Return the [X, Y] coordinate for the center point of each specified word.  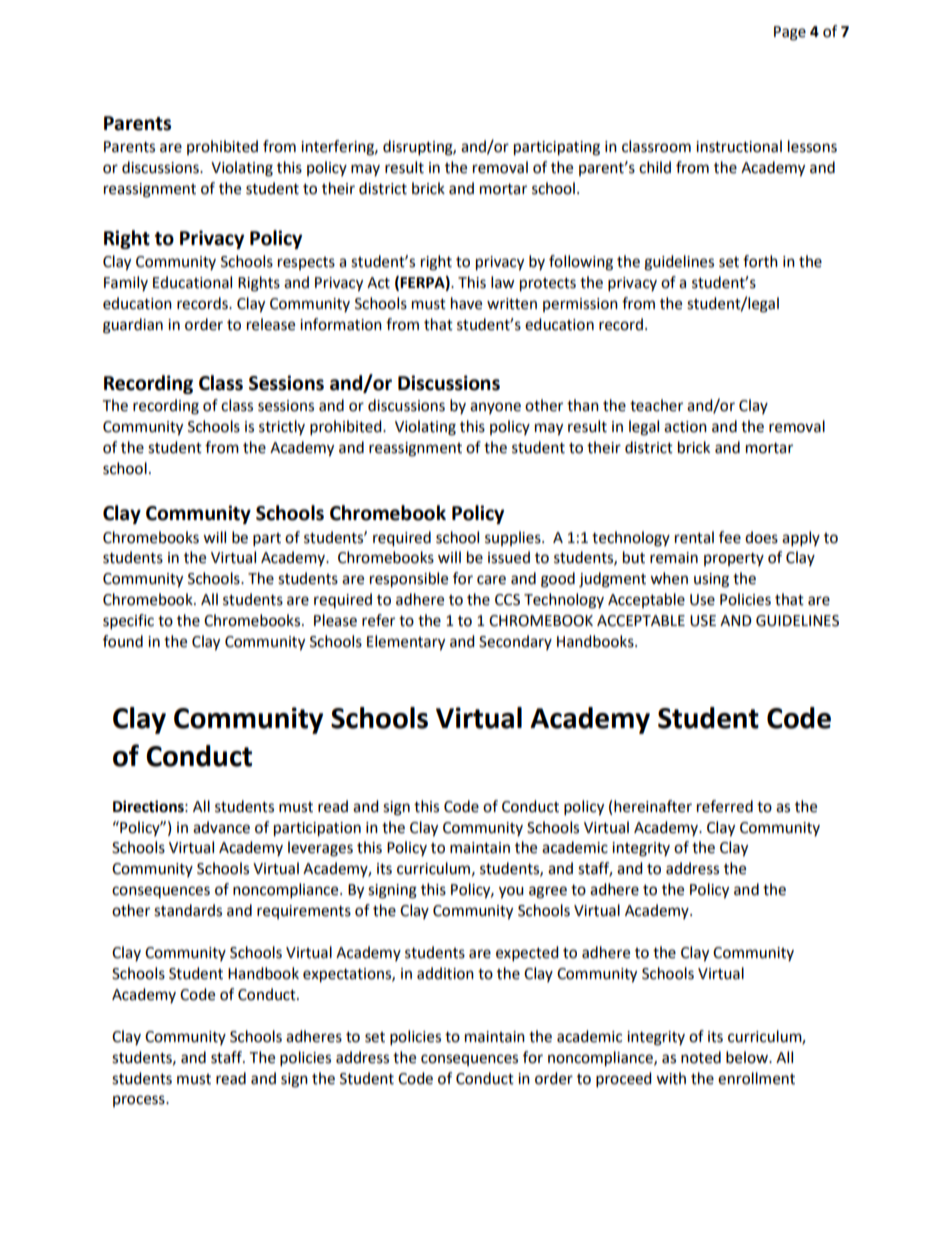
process [140, 1101]
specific [128, 622]
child [655, 167]
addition [445, 973]
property [734, 559]
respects [306, 263]
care [491, 580]
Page [790, 33]
